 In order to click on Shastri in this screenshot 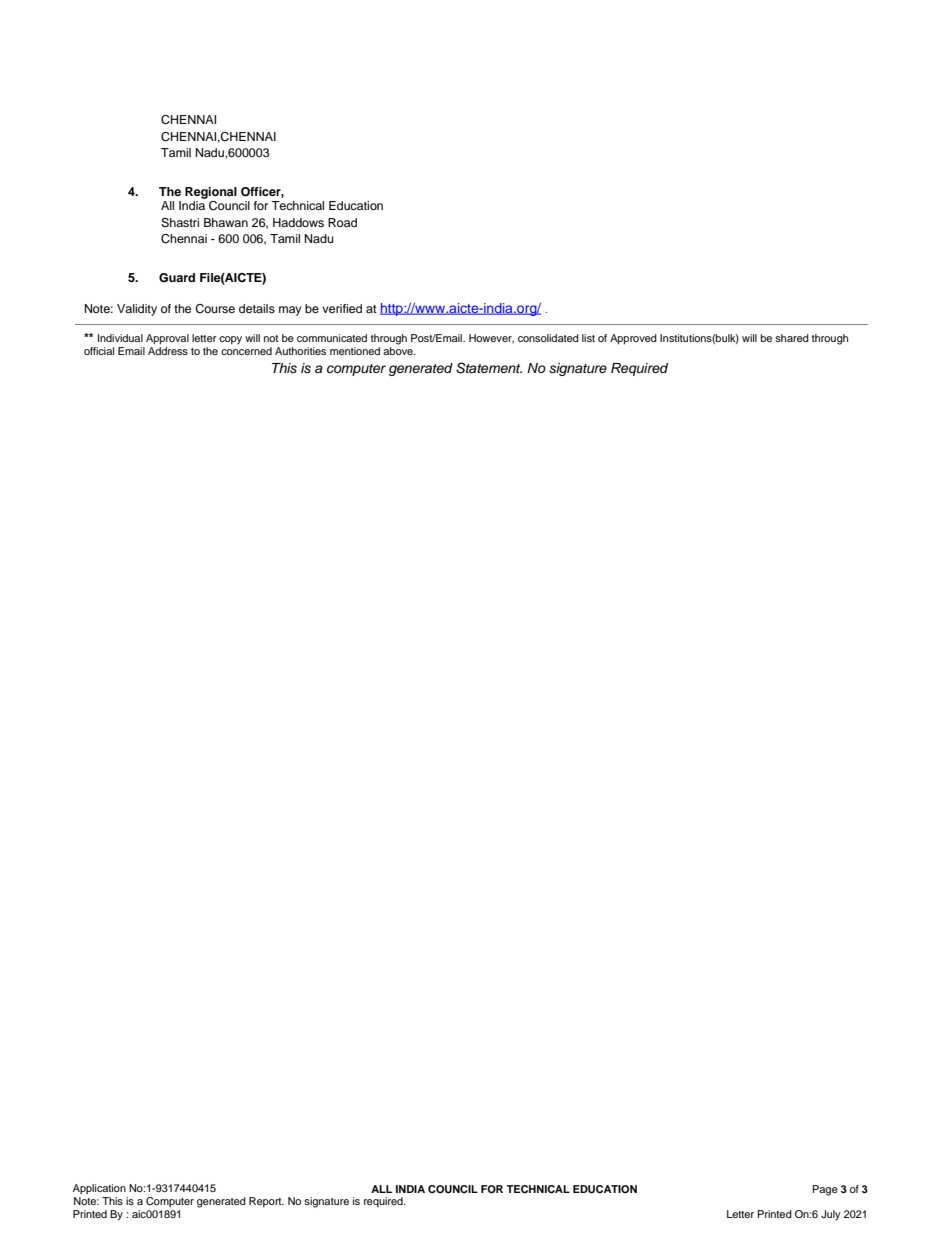, I will do `click(180, 223)`.
